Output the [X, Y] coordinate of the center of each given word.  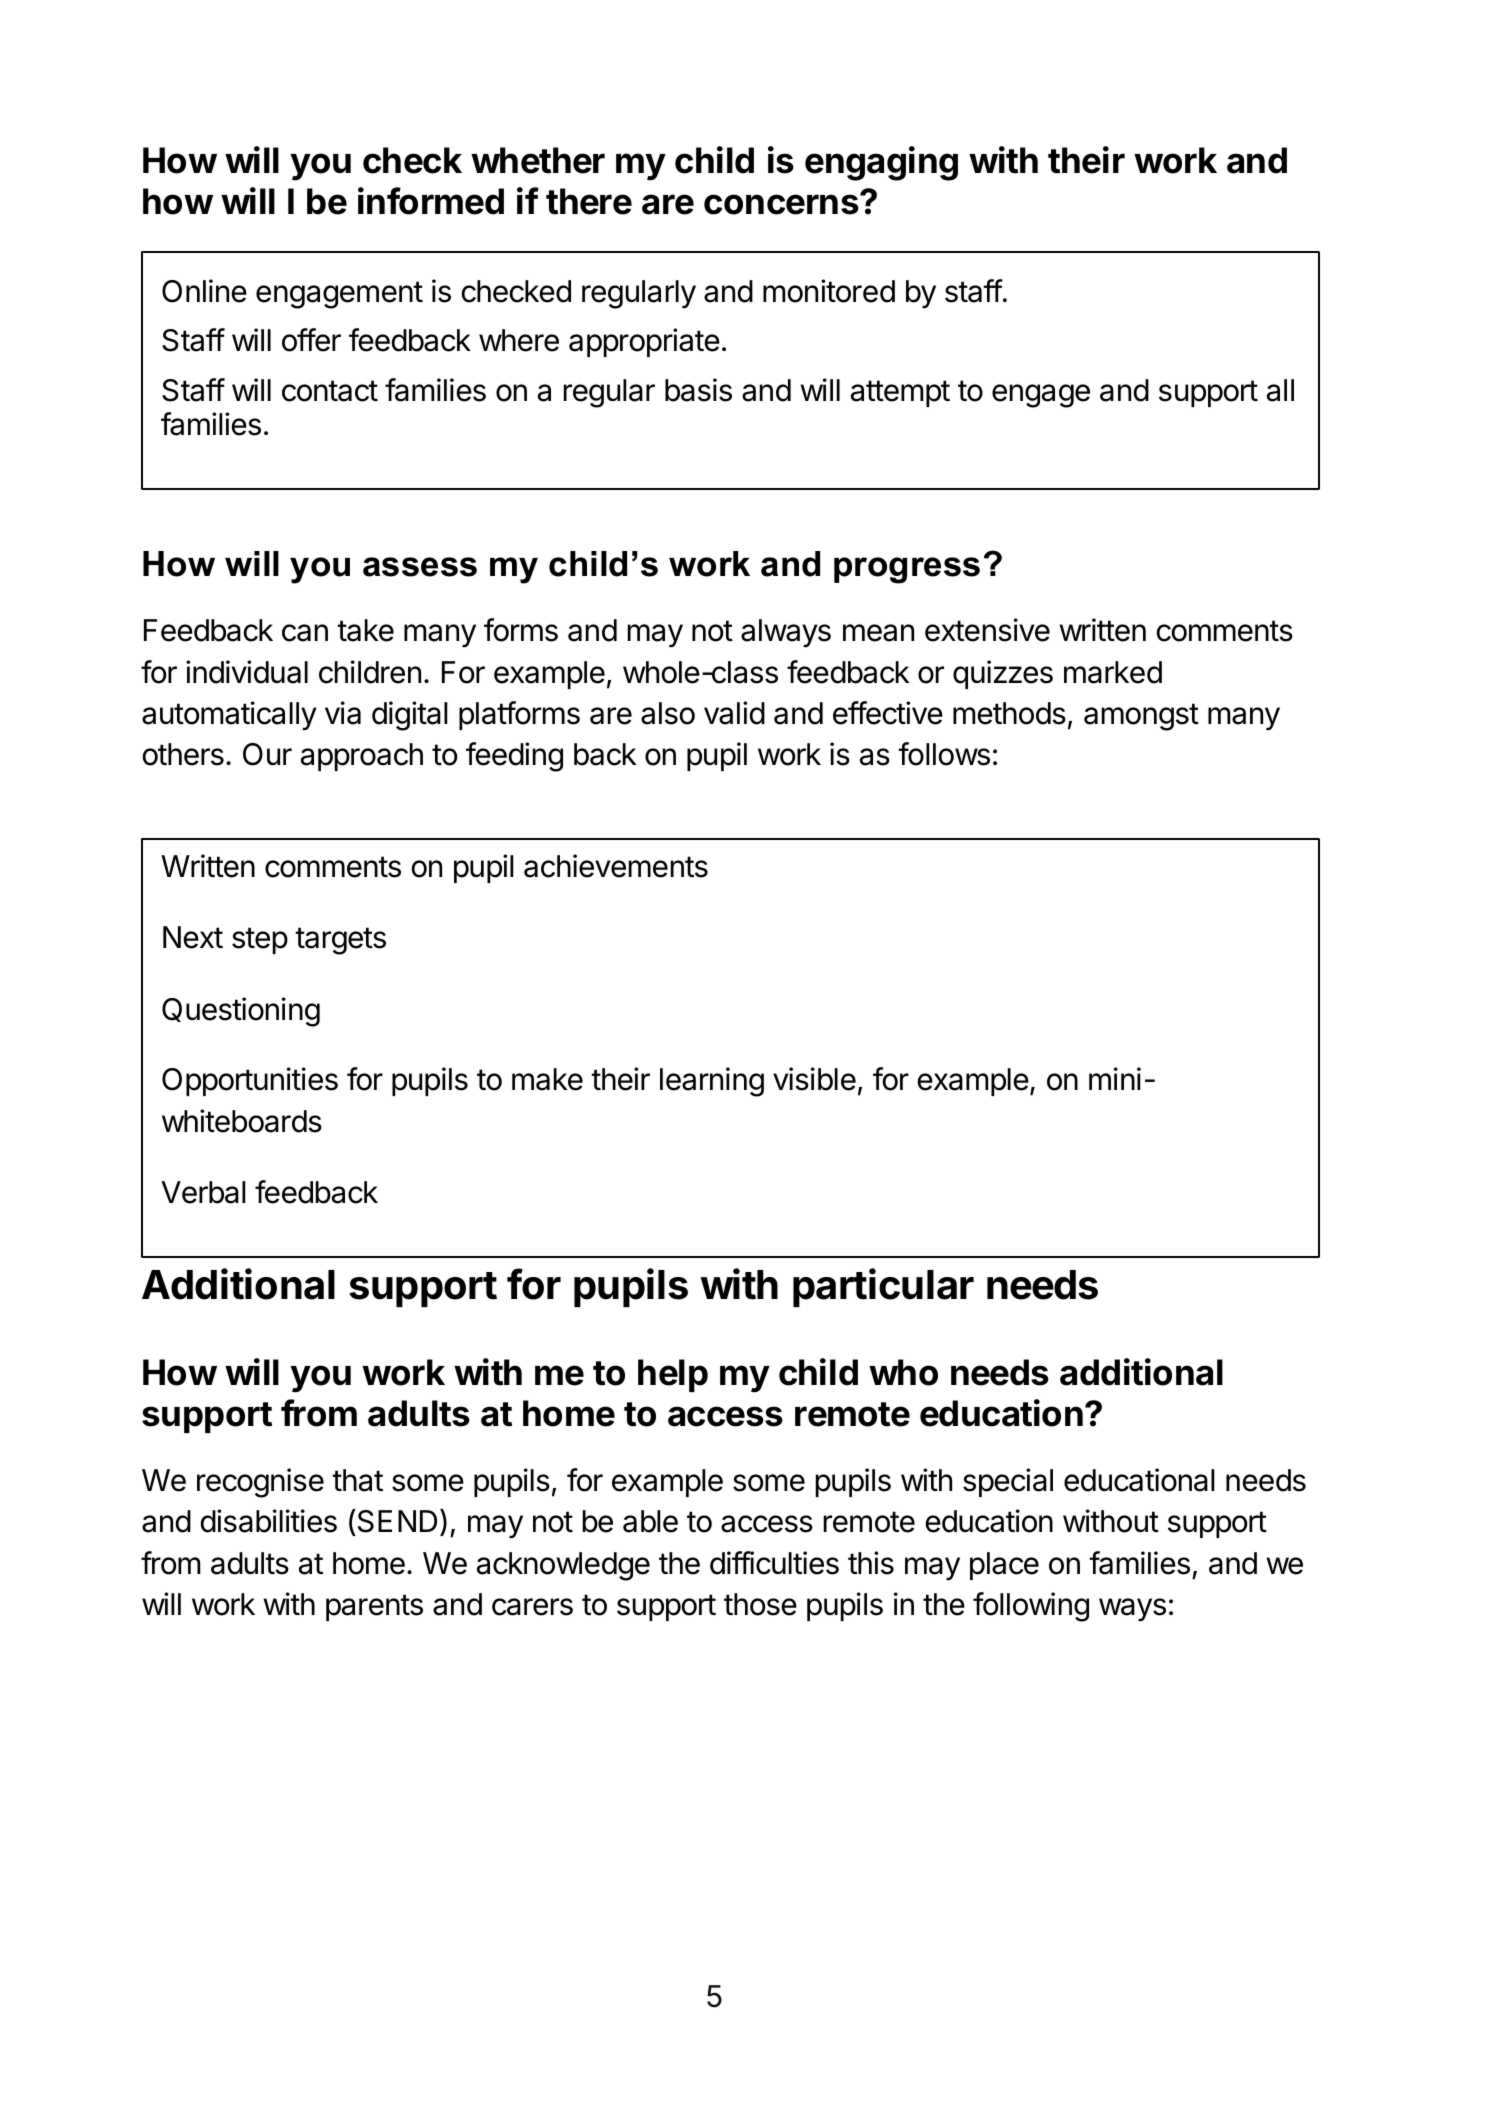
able [650, 1521]
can [305, 633]
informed [431, 201]
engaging [881, 163]
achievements [616, 866]
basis [698, 390]
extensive [987, 630]
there [589, 201]
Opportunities [250, 1081]
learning [712, 1082]
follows [944, 754]
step [260, 940]
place [1004, 1566]
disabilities [268, 1521]
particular [883, 1287]
